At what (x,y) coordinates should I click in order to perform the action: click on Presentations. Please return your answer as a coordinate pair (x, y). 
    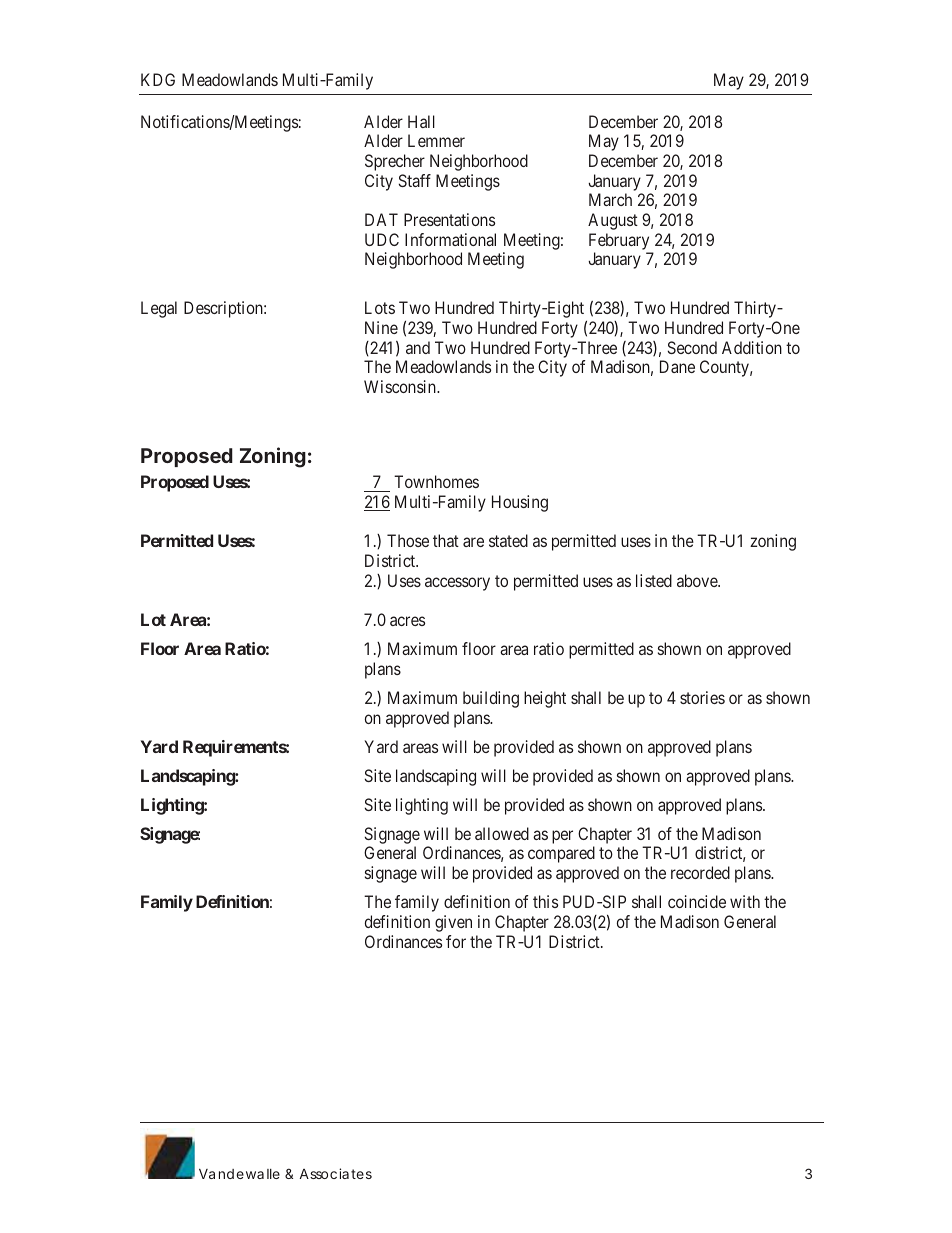
    Looking at the image, I should click on (449, 219).
